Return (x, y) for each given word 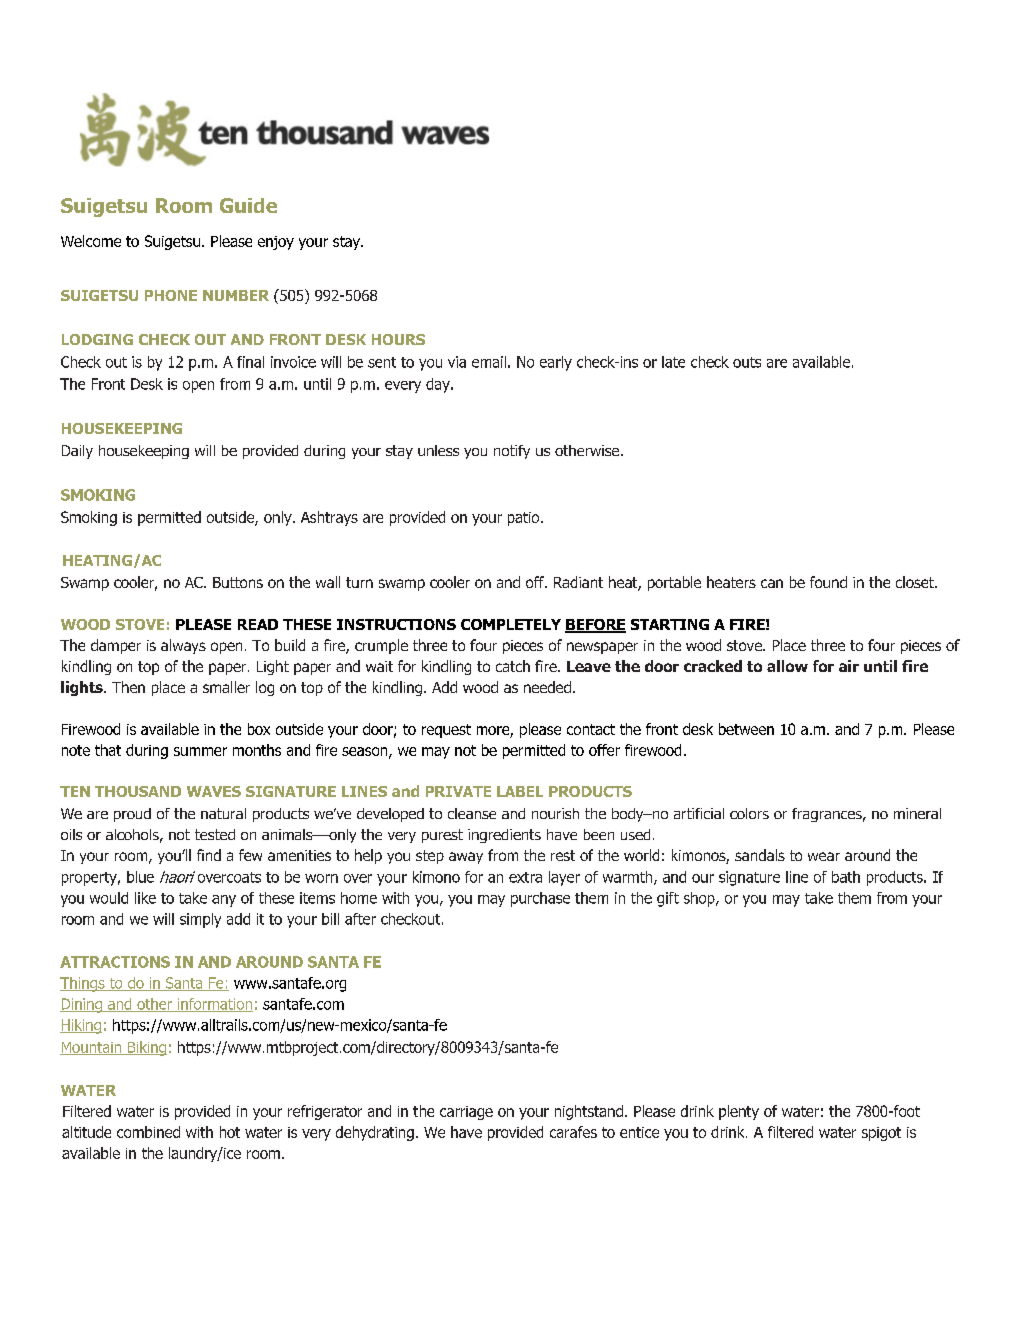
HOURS (398, 339)
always (183, 646)
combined (148, 1132)
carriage (466, 1113)
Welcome (91, 241)
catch (513, 666)
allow (787, 666)
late (673, 362)
